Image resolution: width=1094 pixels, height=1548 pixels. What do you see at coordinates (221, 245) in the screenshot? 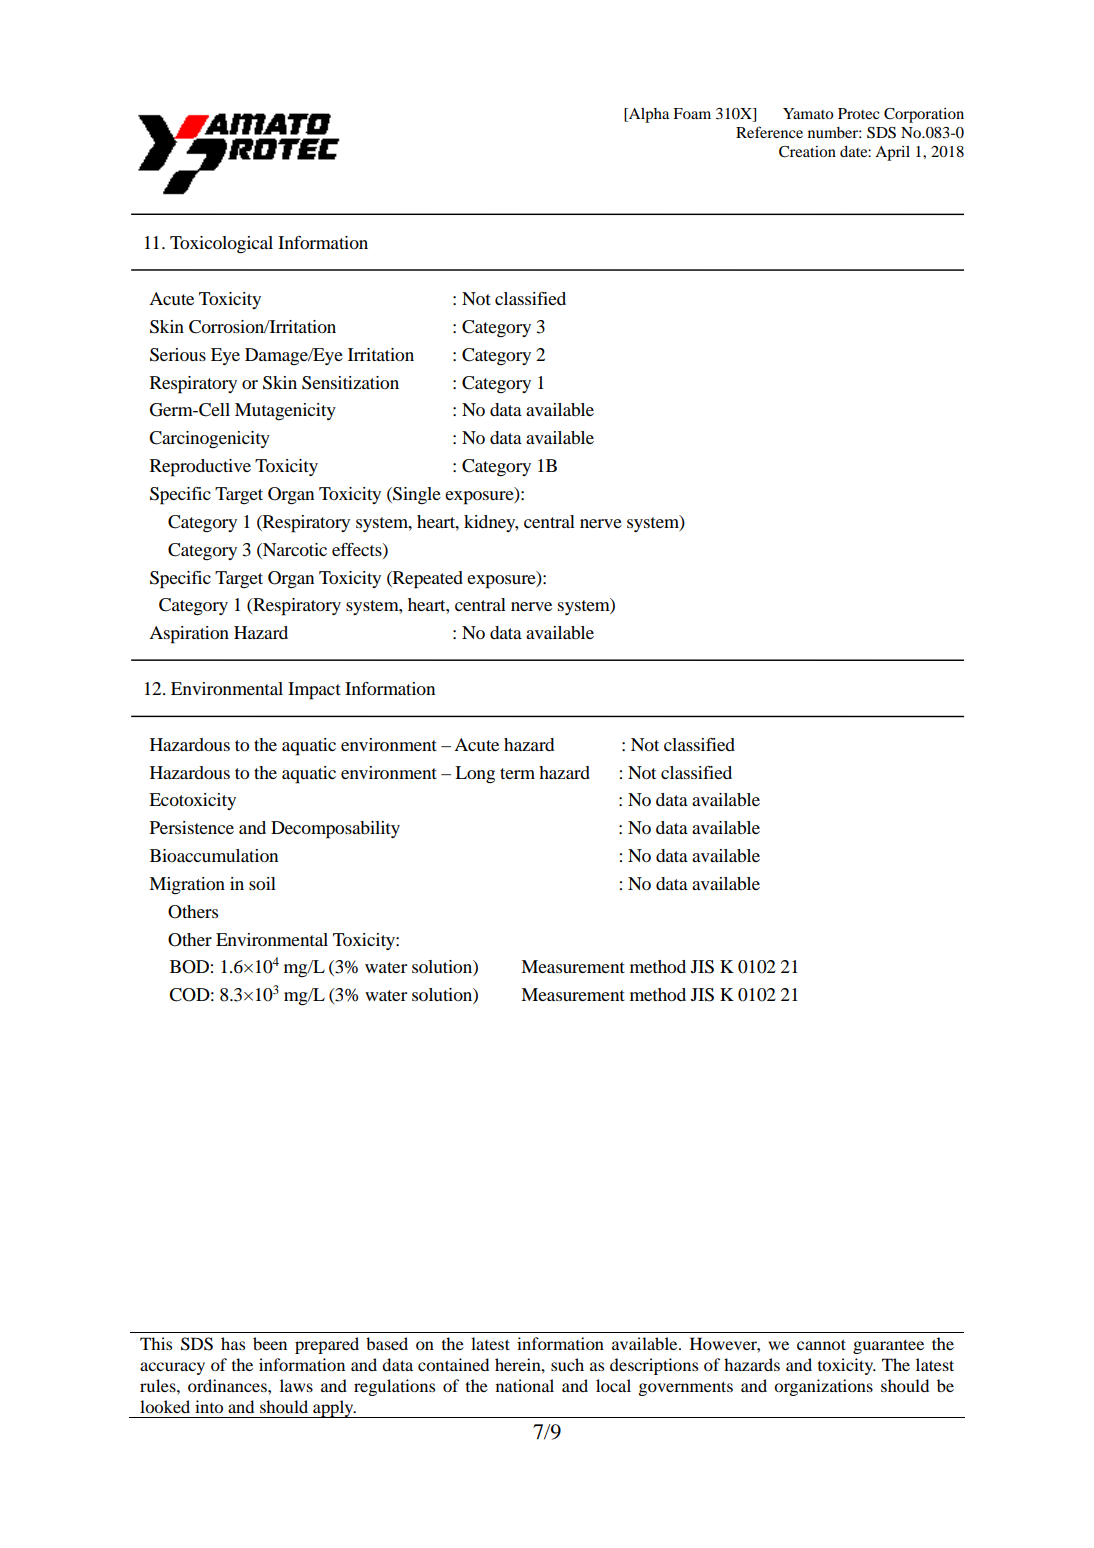
I see `Toxicological` at bounding box center [221, 245].
